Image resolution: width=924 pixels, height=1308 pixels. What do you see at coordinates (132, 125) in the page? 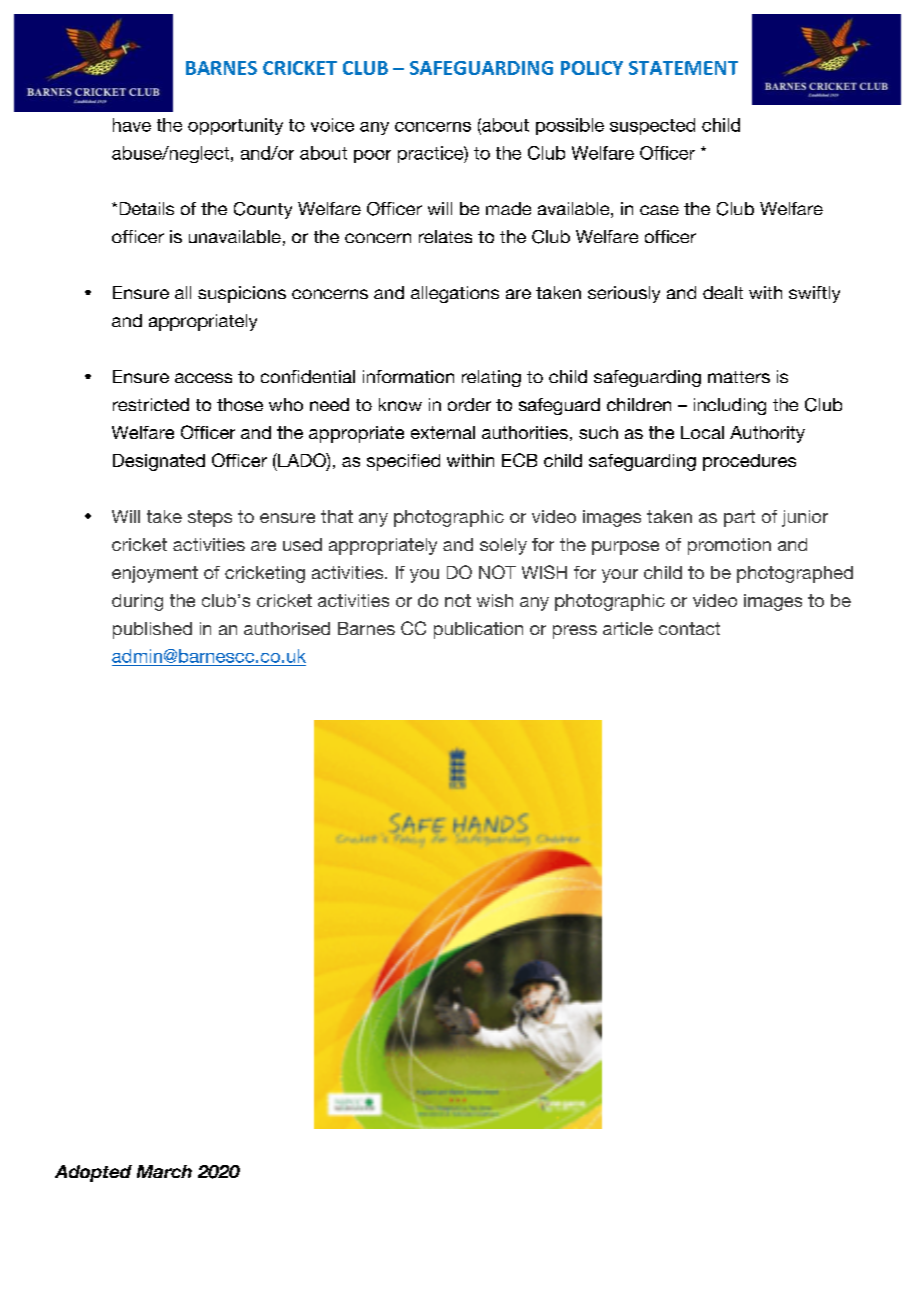
I see `have` at bounding box center [132, 125].
